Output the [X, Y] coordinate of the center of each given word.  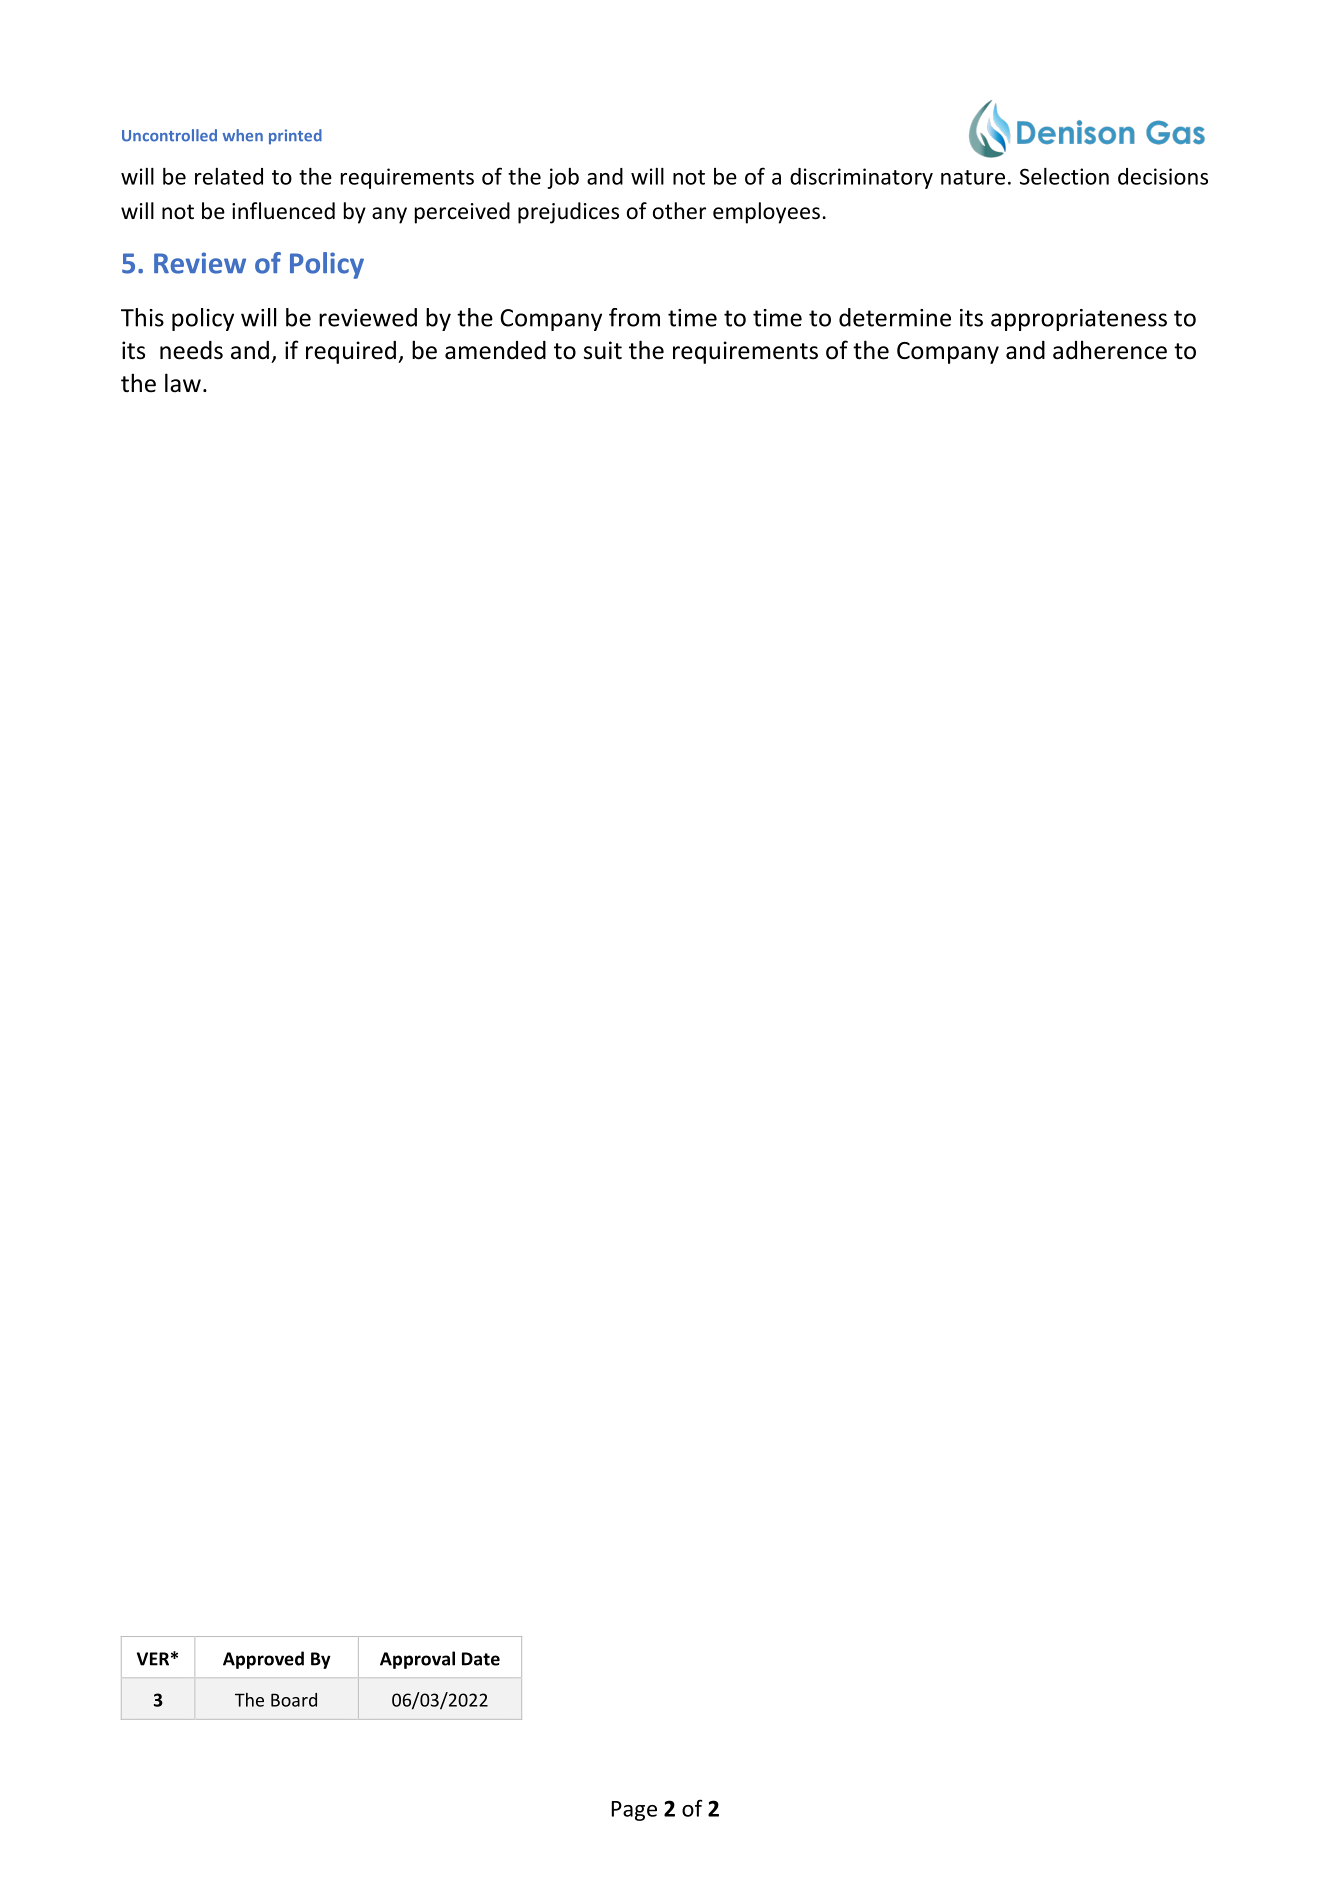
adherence [1110, 350]
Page [634, 1811]
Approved [263, 1660]
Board [294, 1700]
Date [481, 1659]
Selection [1064, 176]
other [679, 211]
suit [603, 350]
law [183, 383]
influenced [283, 211]
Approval [417, 1660]
